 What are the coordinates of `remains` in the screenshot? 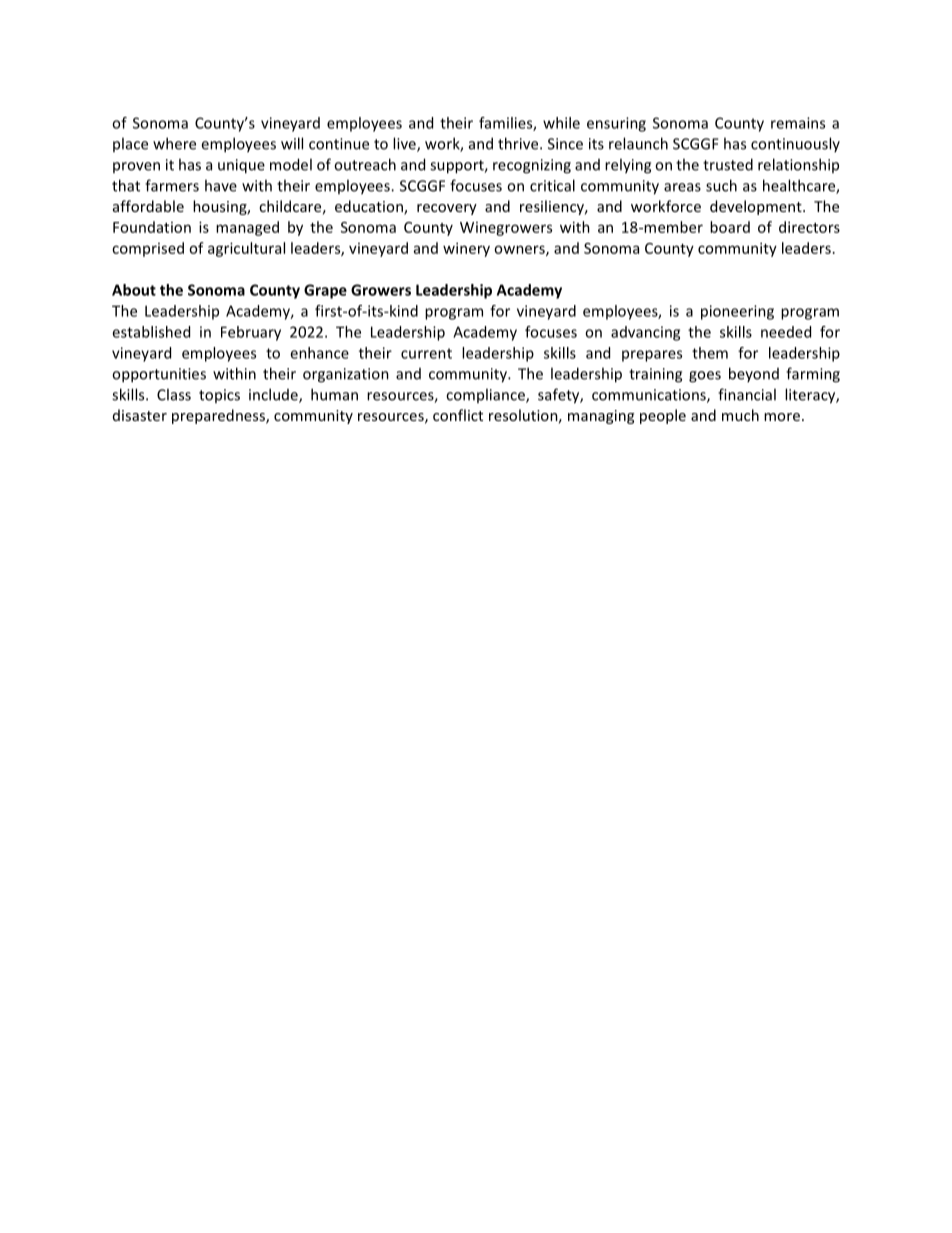 It's located at (798, 123).
